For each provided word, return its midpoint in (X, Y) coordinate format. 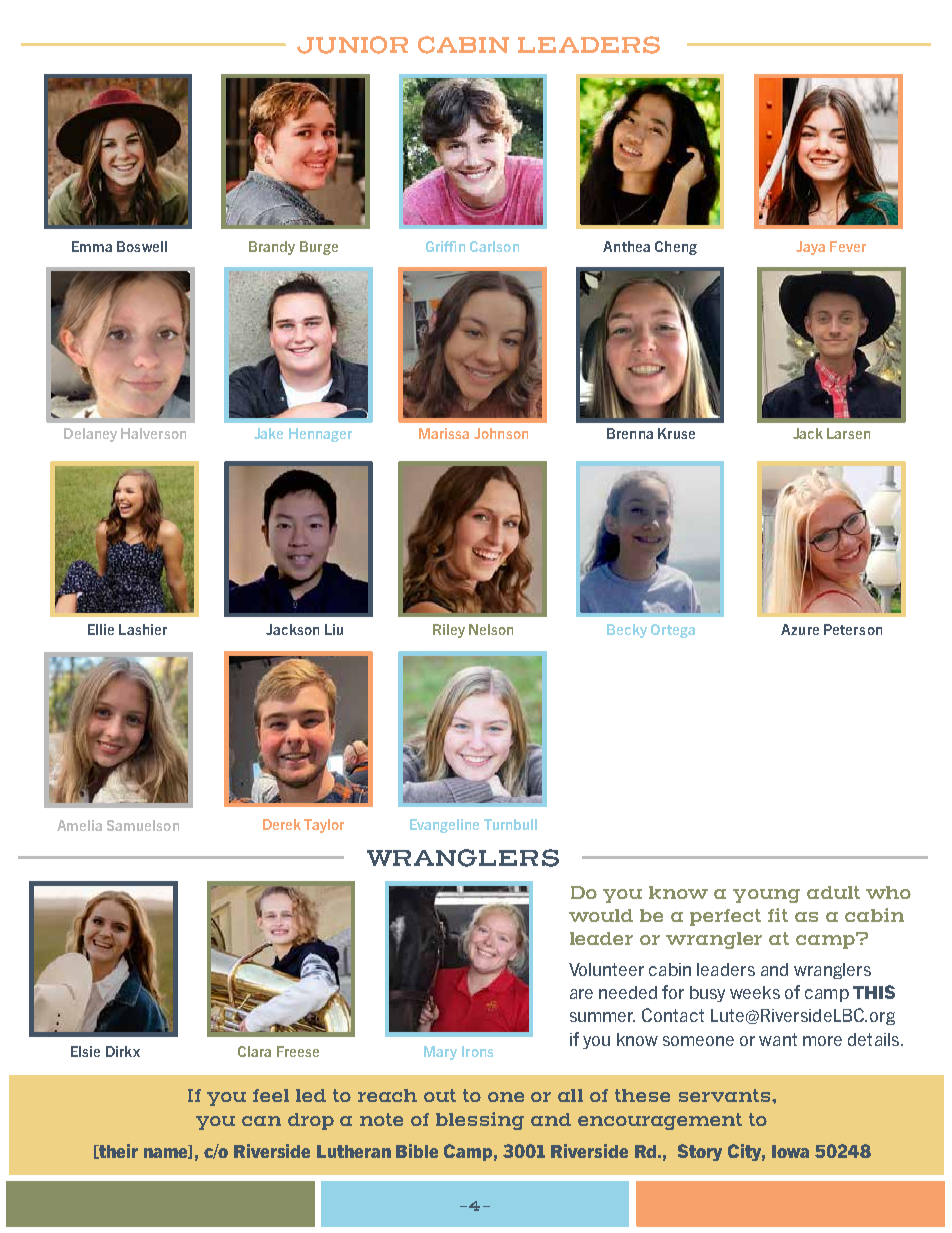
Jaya (810, 248)
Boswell (142, 246)
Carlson (494, 246)
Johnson (501, 433)
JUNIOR (352, 45)
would (601, 915)
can (261, 1121)
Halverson (153, 433)
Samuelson (143, 825)
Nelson (491, 629)
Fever (848, 246)
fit (778, 915)
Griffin (445, 246)
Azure (800, 629)
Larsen (848, 433)
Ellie (101, 629)
